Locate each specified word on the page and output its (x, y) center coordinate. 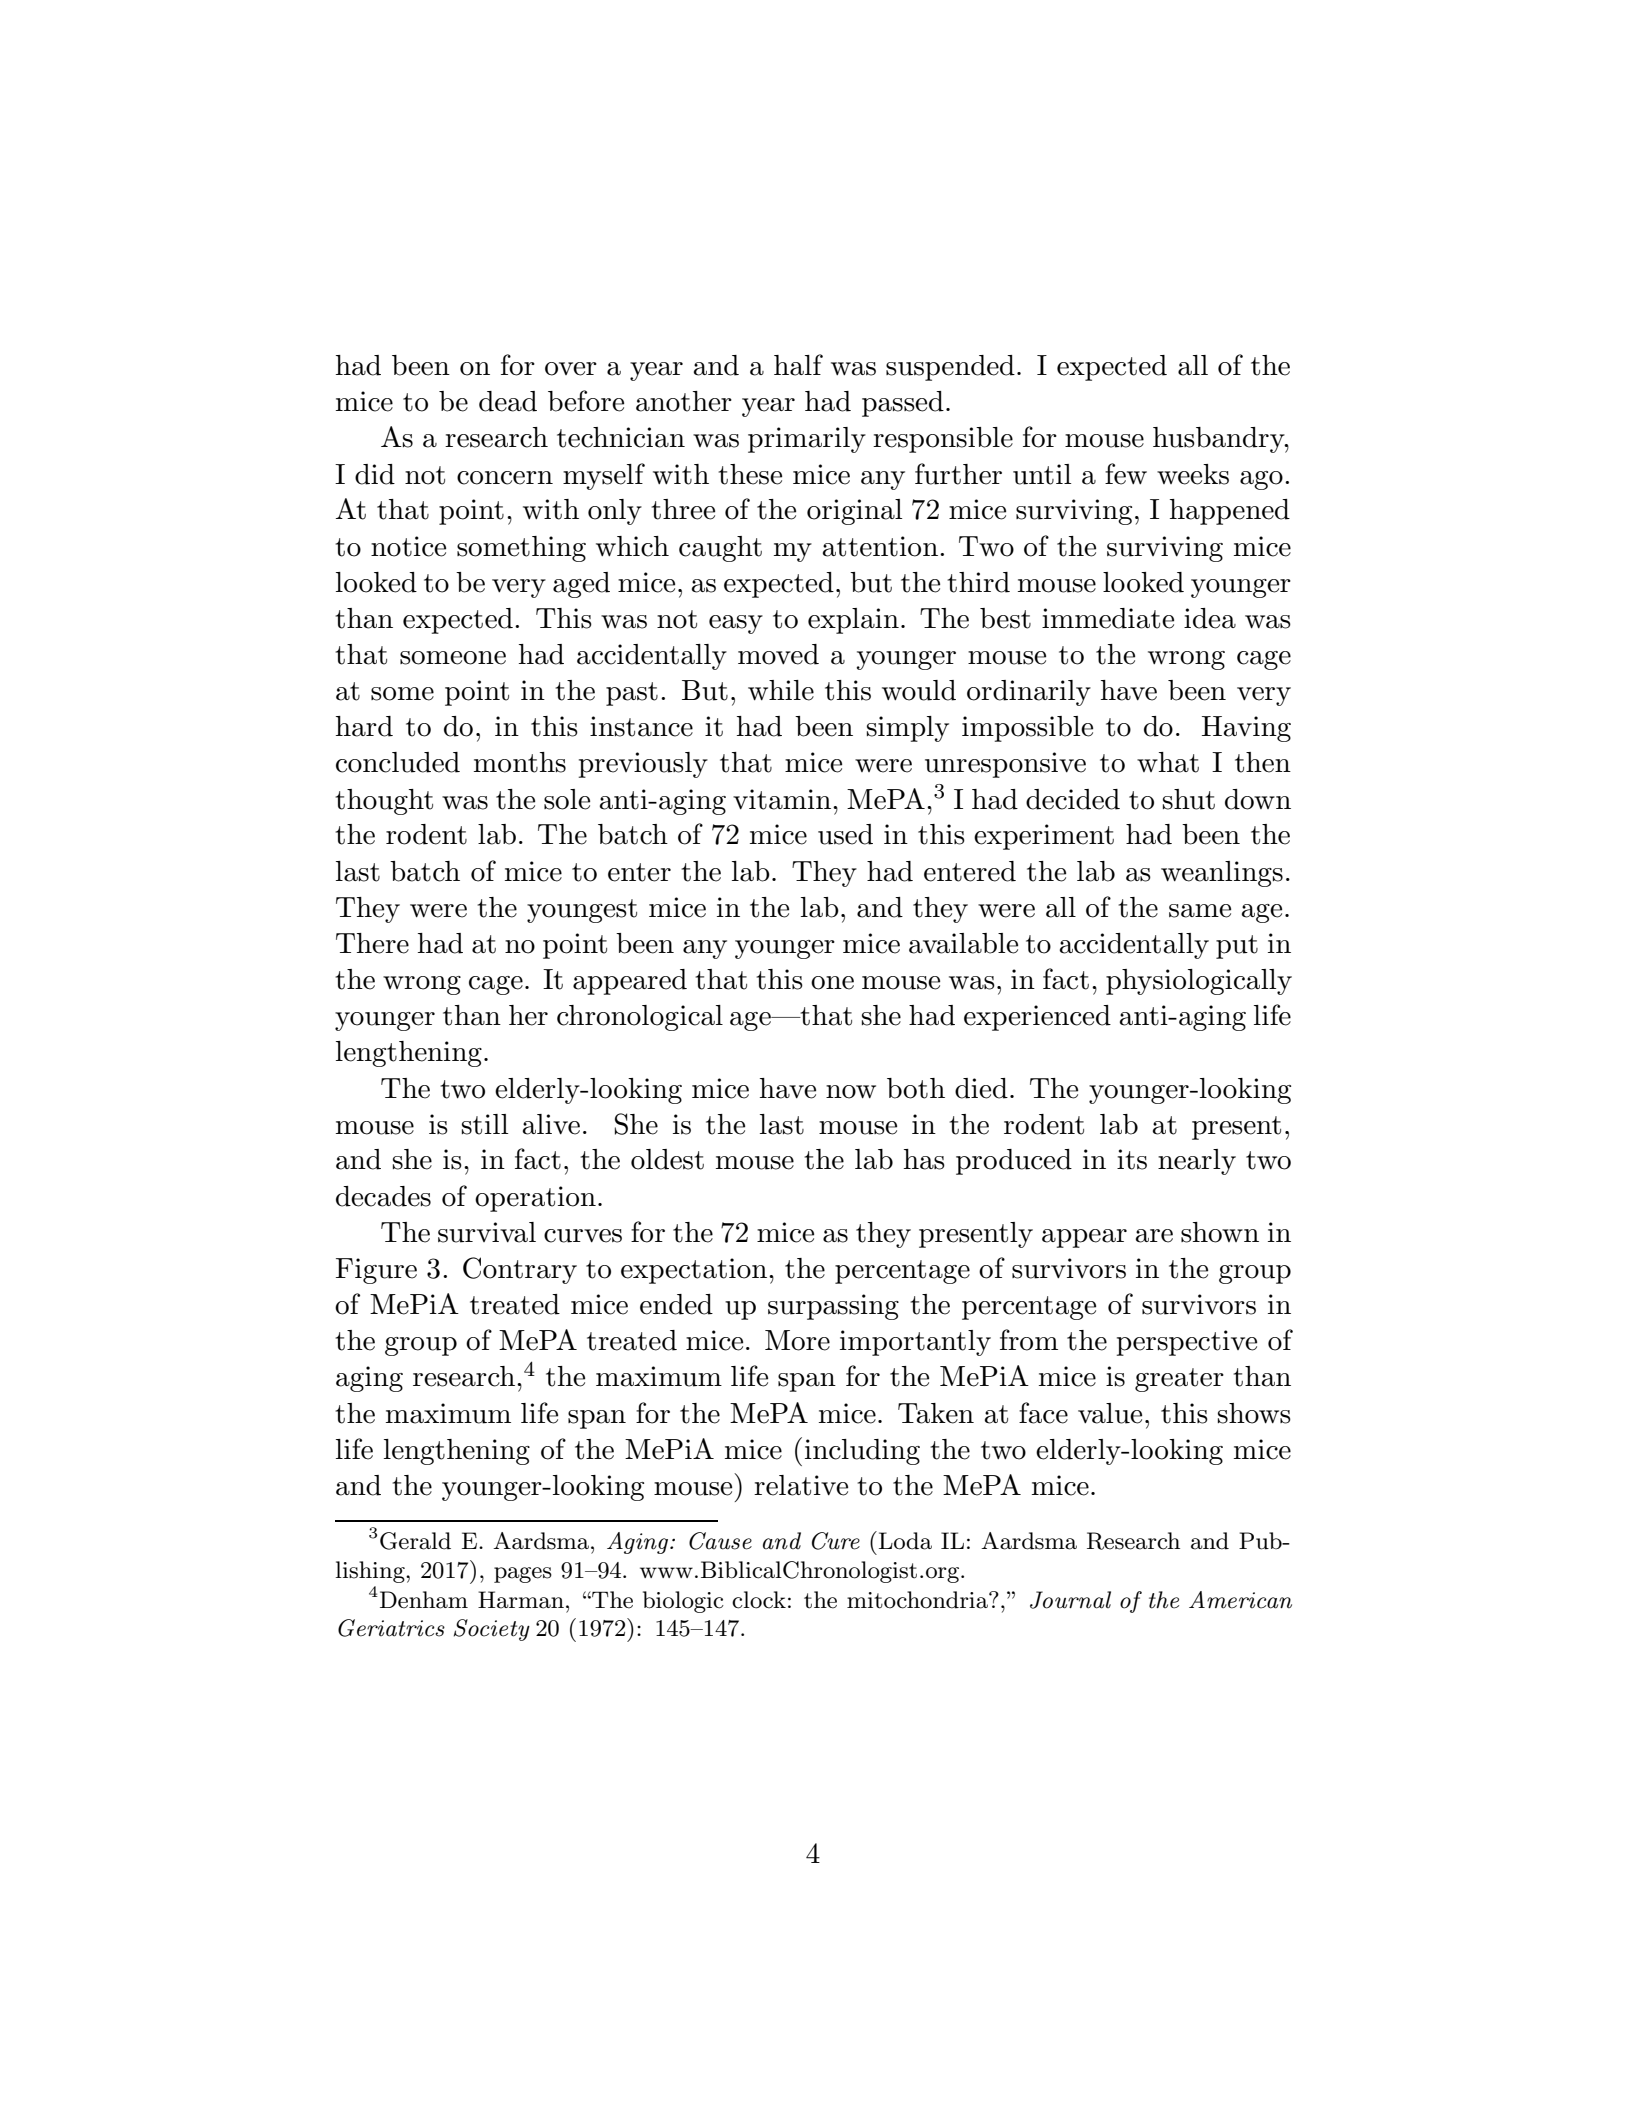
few (1126, 474)
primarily (807, 440)
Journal (1070, 1600)
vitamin (783, 799)
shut (1189, 799)
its (1132, 1159)
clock (759, 1600)
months (520, 762)
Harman (521, 1600)
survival (487, 1232)
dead (508, 401)
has (924, 1159)
